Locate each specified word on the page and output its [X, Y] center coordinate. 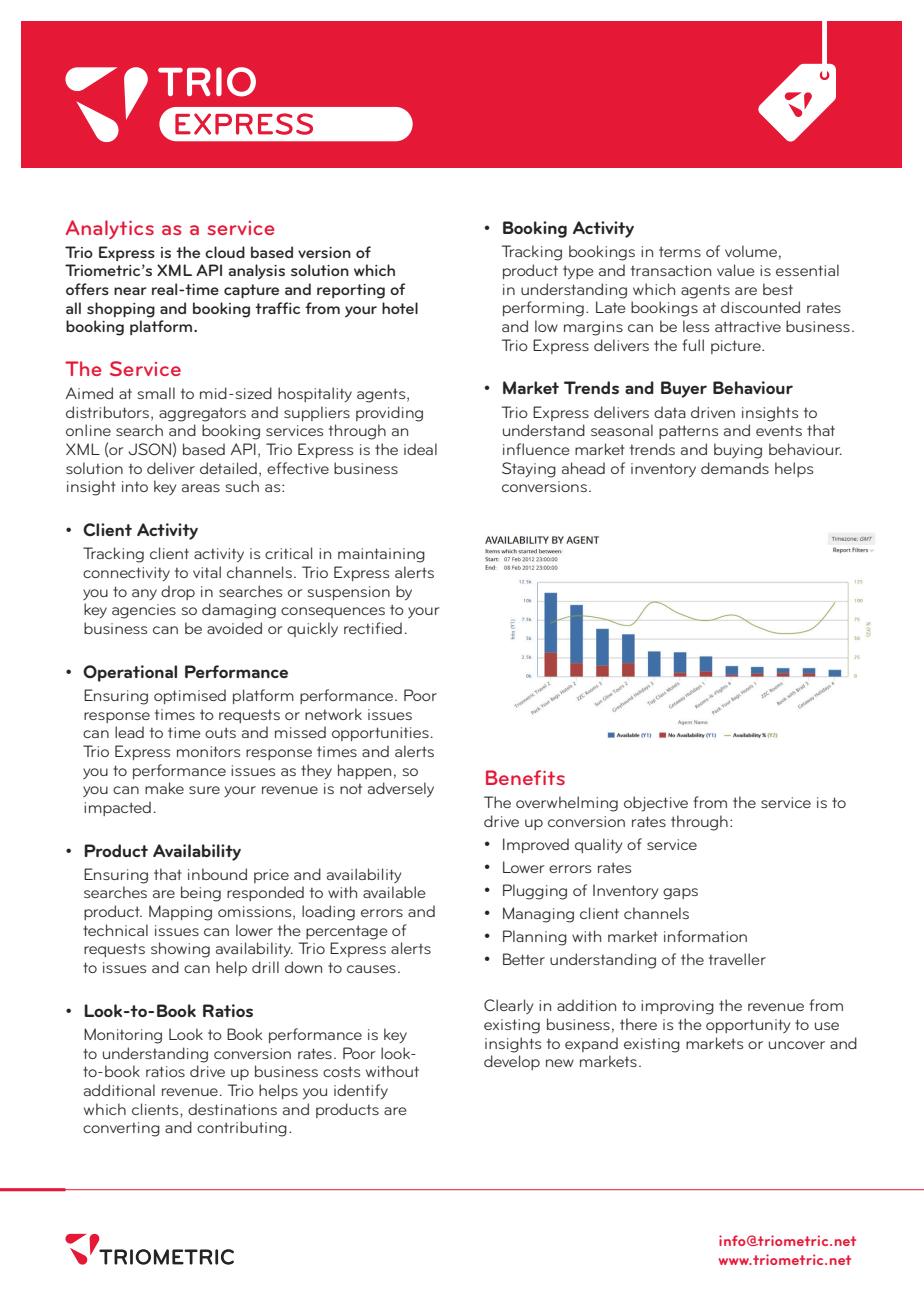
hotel [400, 308]
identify [361, 1091]
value [736, 270]
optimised [190, 696]
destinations [232, 1109]
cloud [225, 252]
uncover [797, 1045]
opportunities [380, 734]
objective [656, 804]
